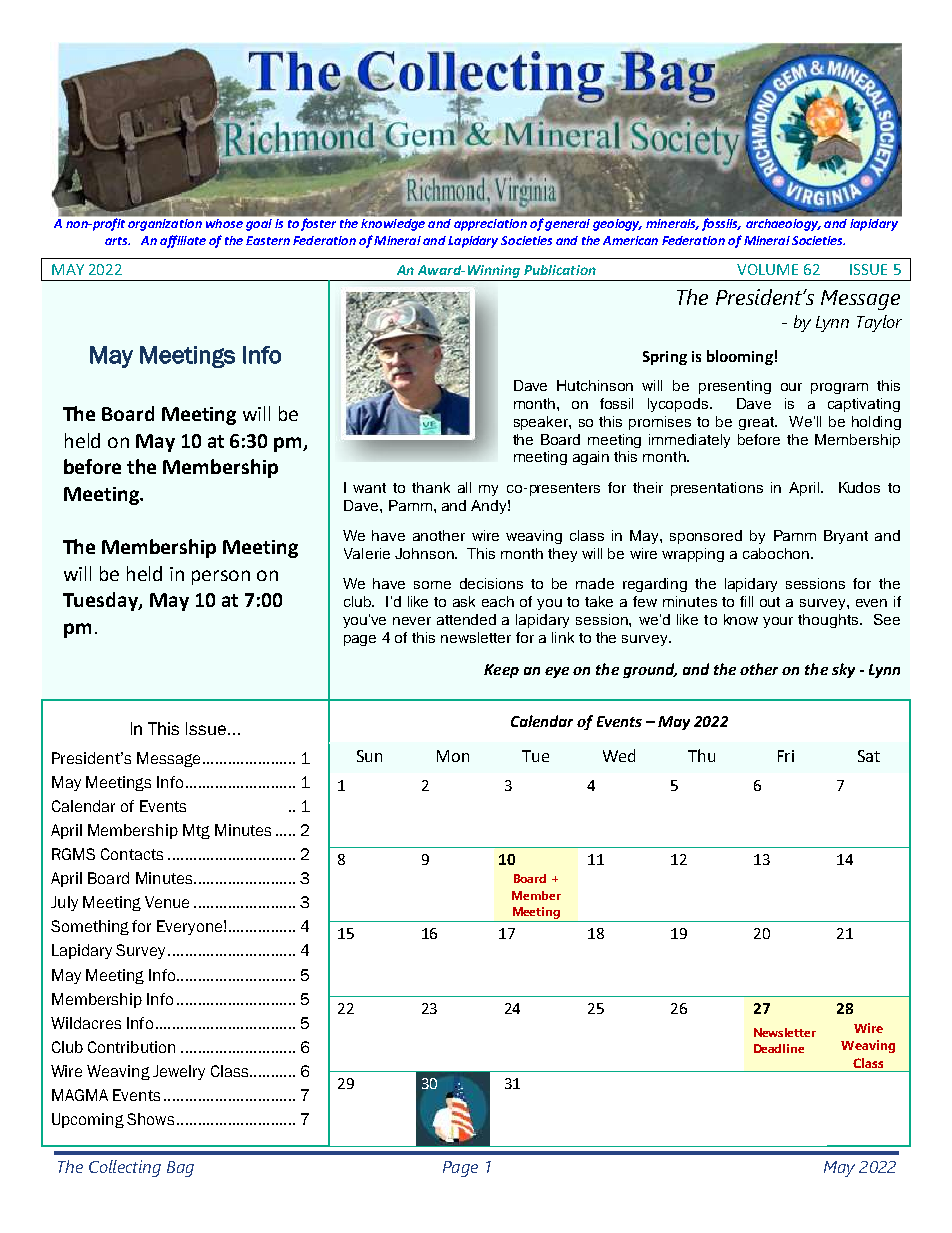  I want to click on VOLUME, so click(767, 269).
